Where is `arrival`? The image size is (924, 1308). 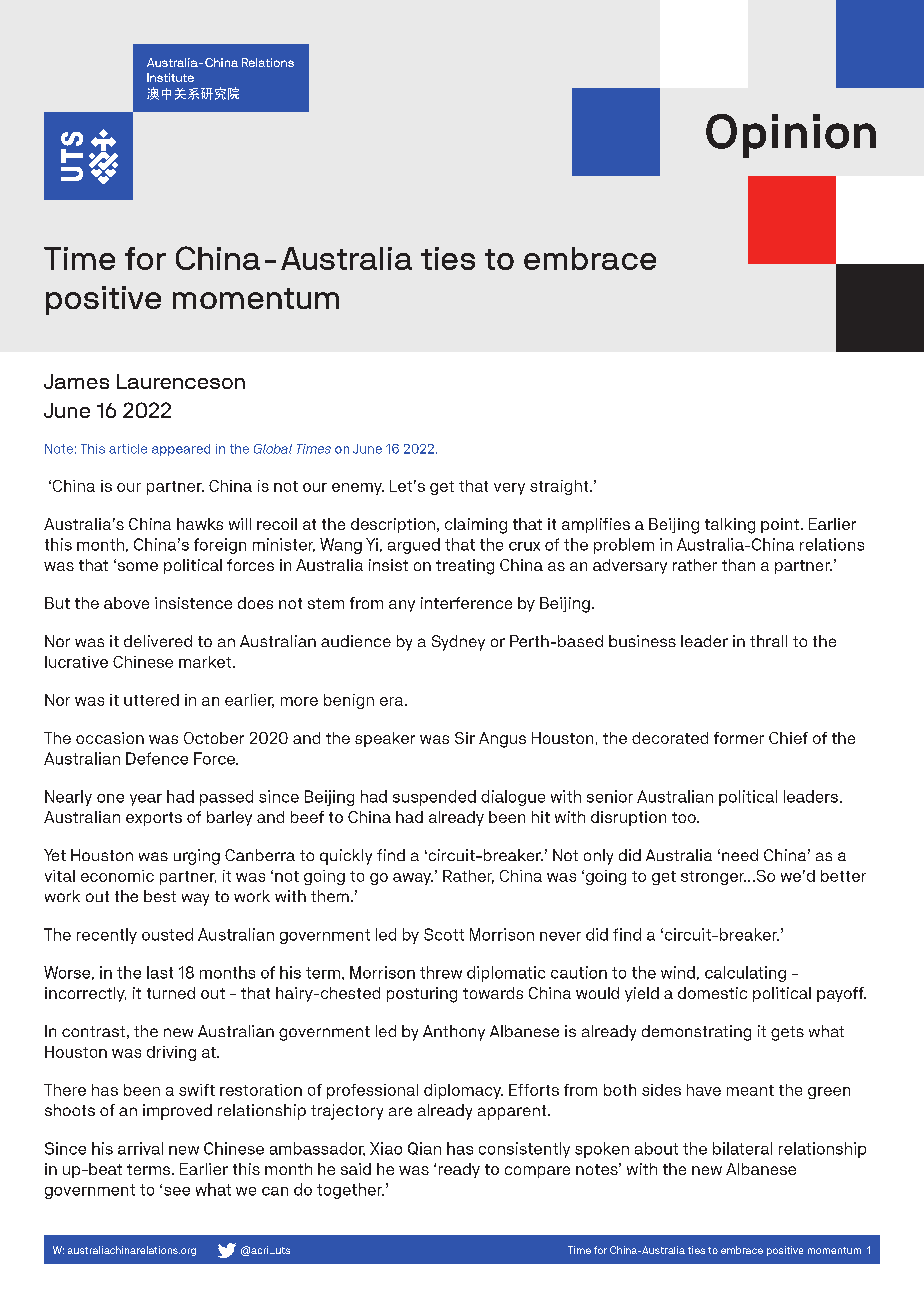 arrival is located at coordinates (140, 1148).
